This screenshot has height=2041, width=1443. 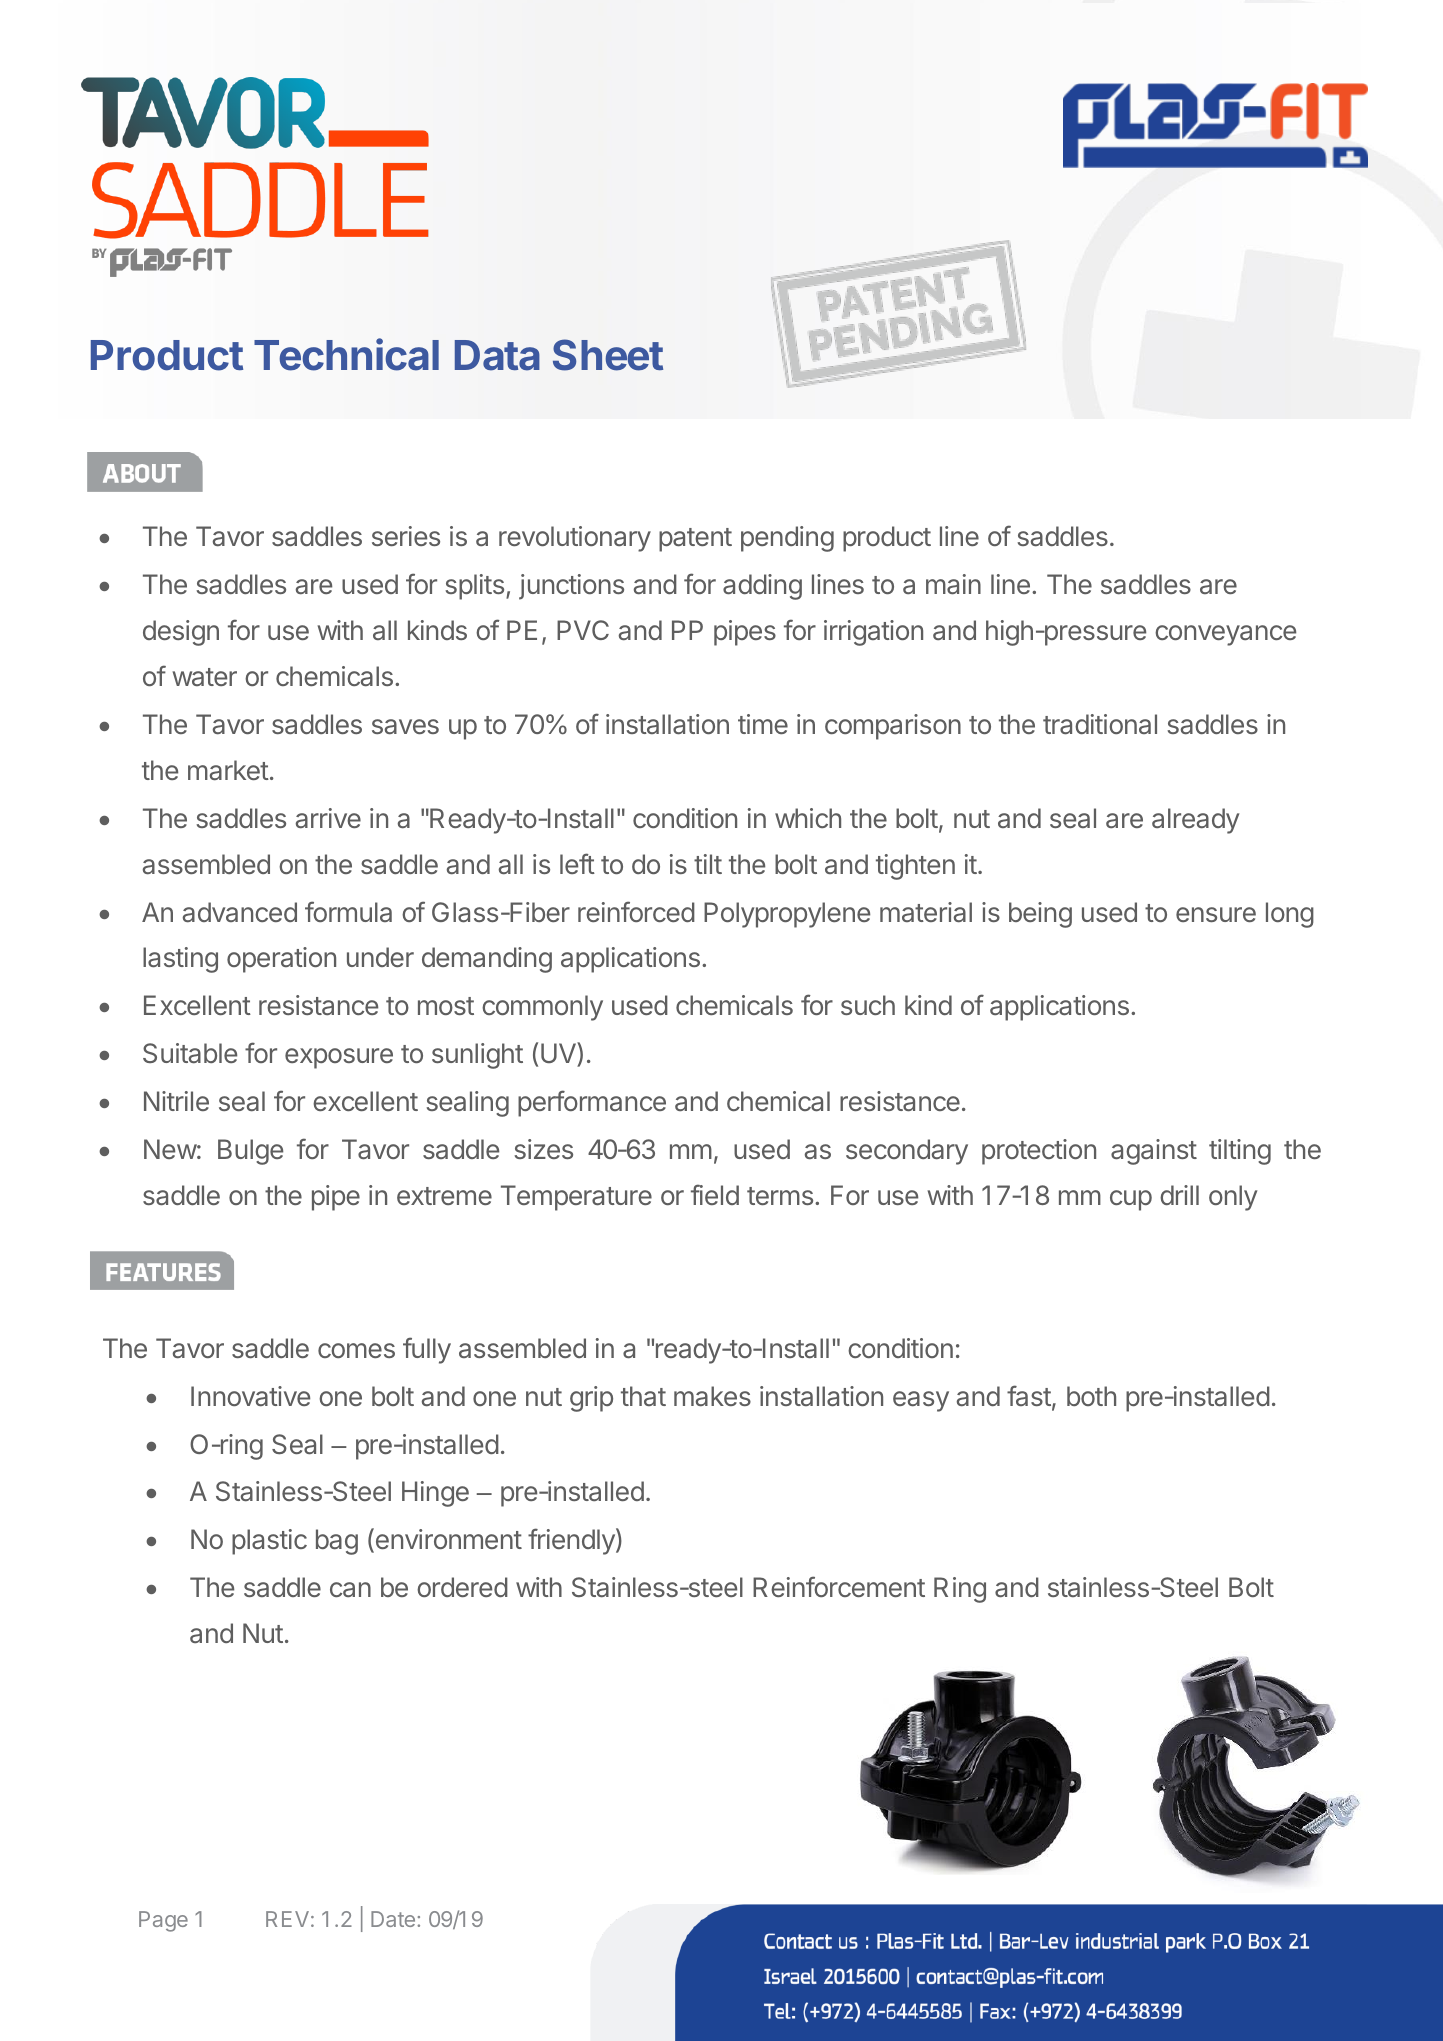 What do you see at coordinates (839, 1586) in the screenshot?
I see `Reinforcement` at bounding box center [839, 1586].
